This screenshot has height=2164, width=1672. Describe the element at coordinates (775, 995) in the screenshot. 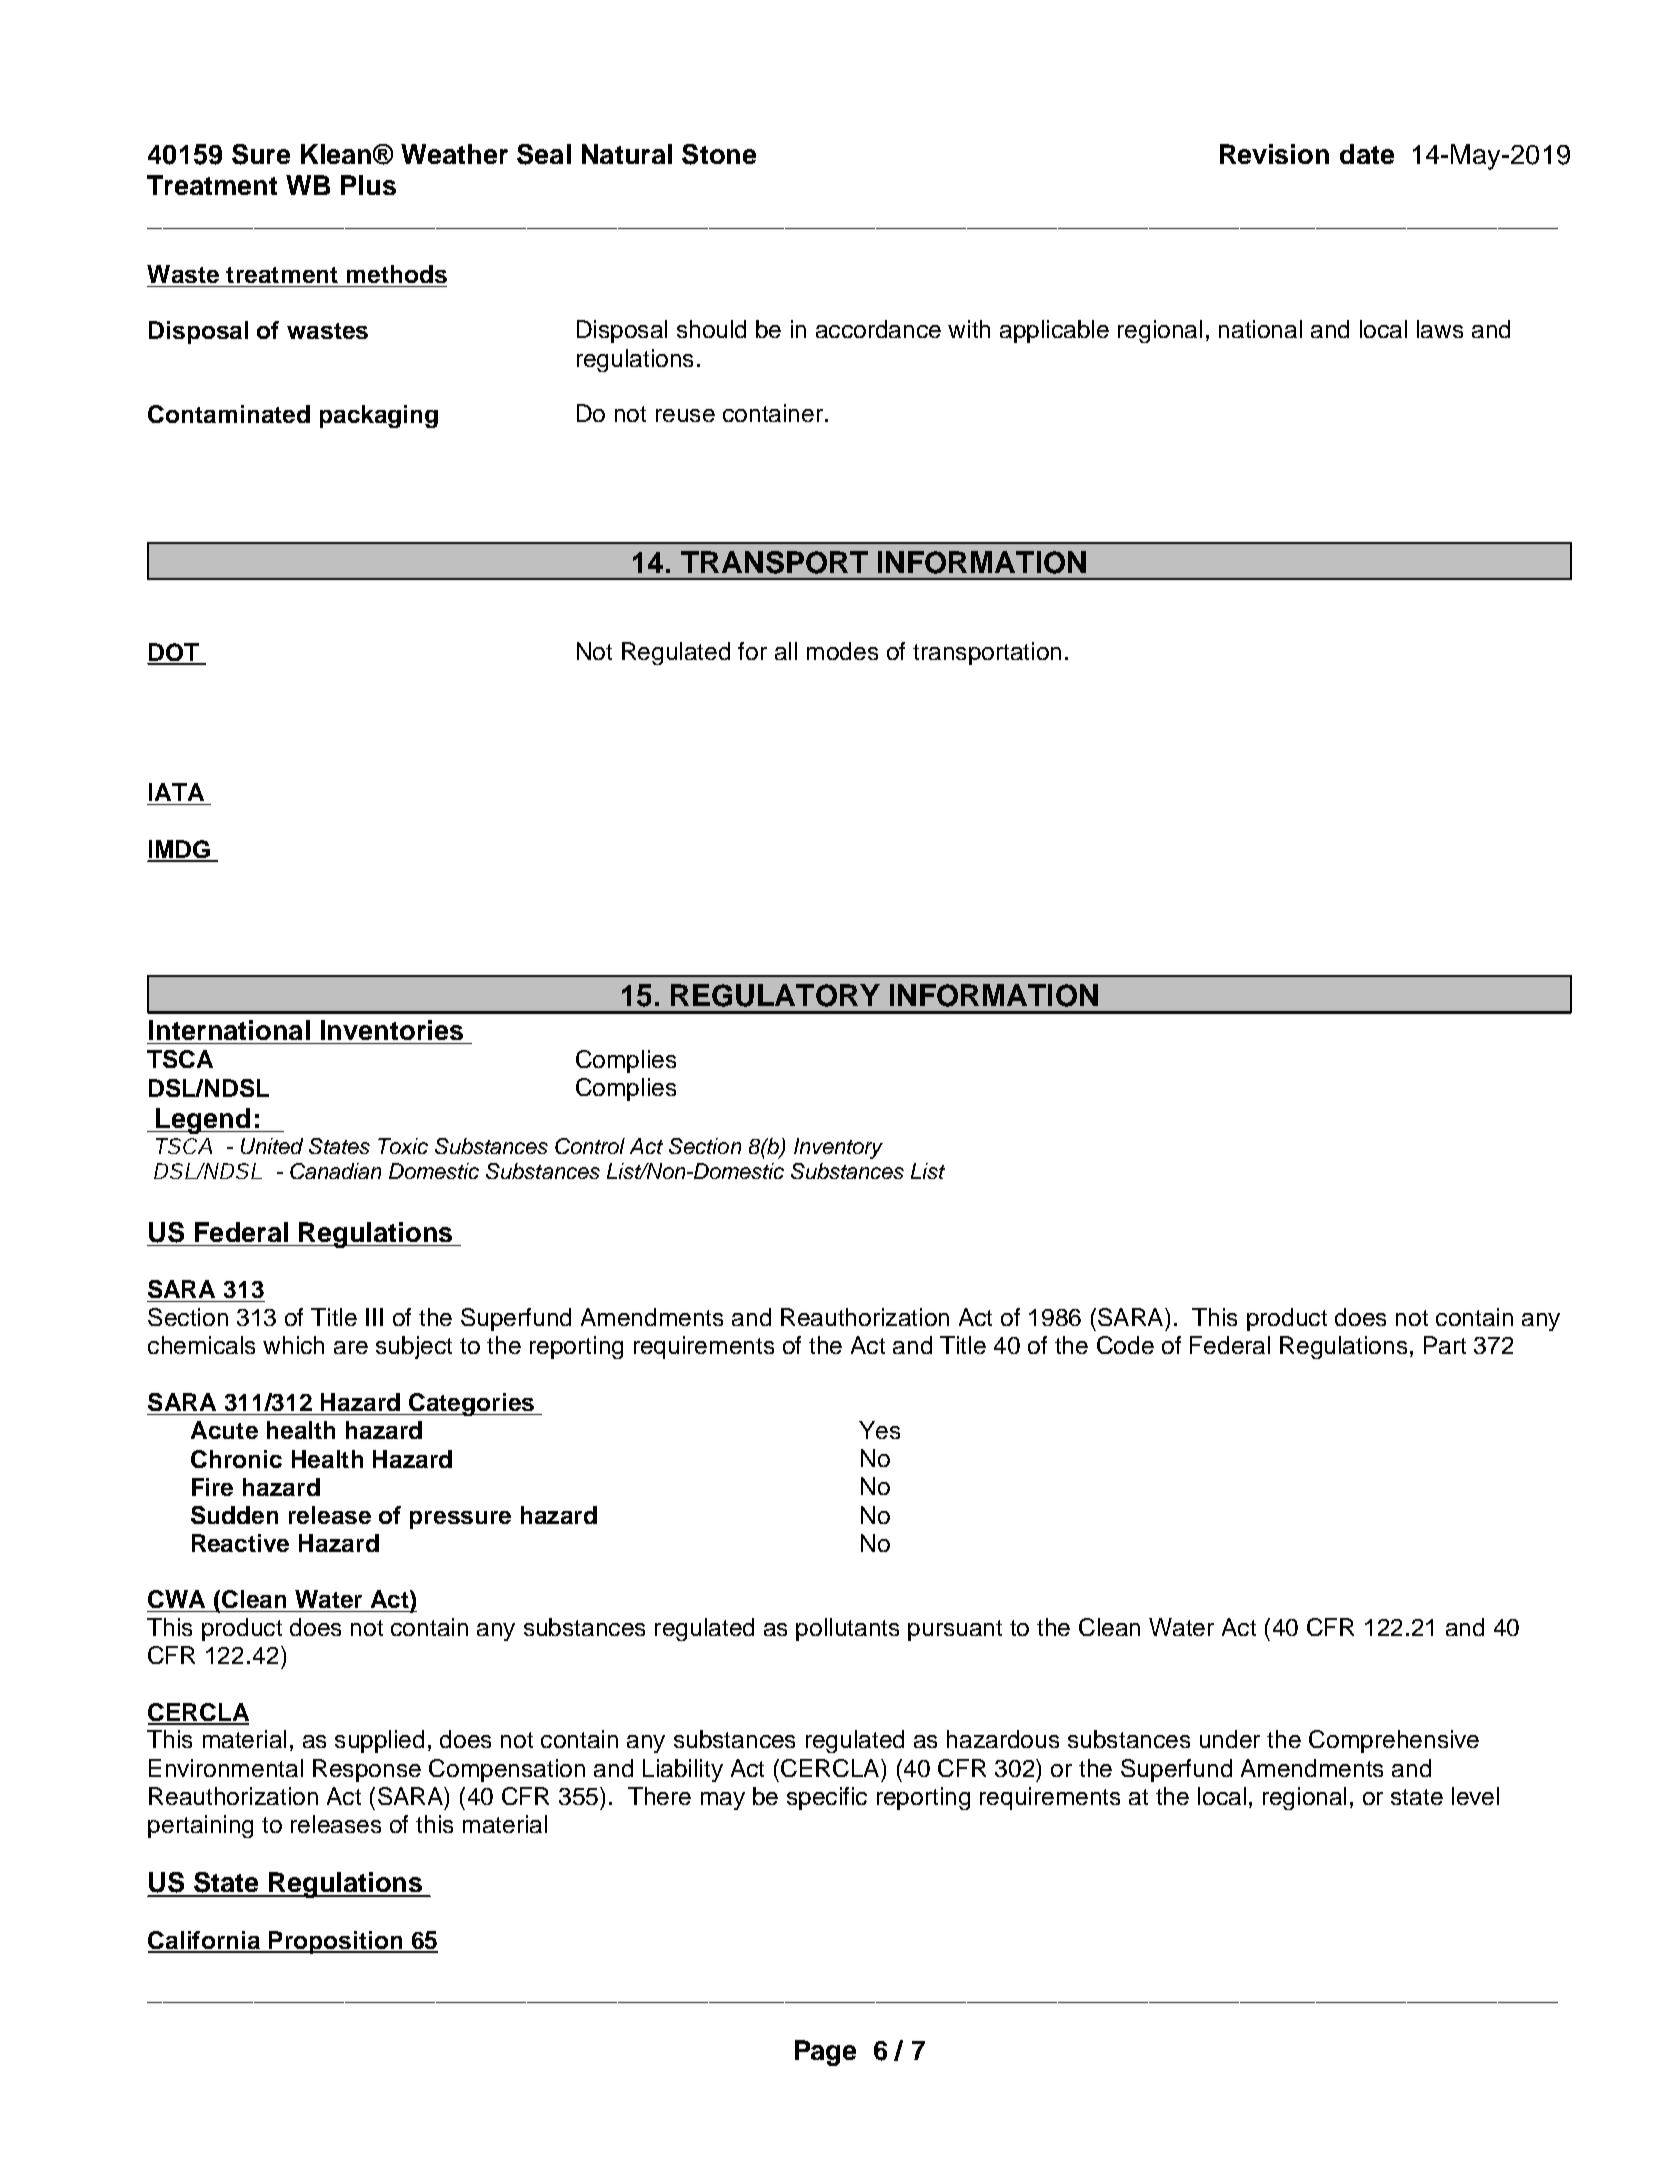

I see `REGULATORY` at that location.
